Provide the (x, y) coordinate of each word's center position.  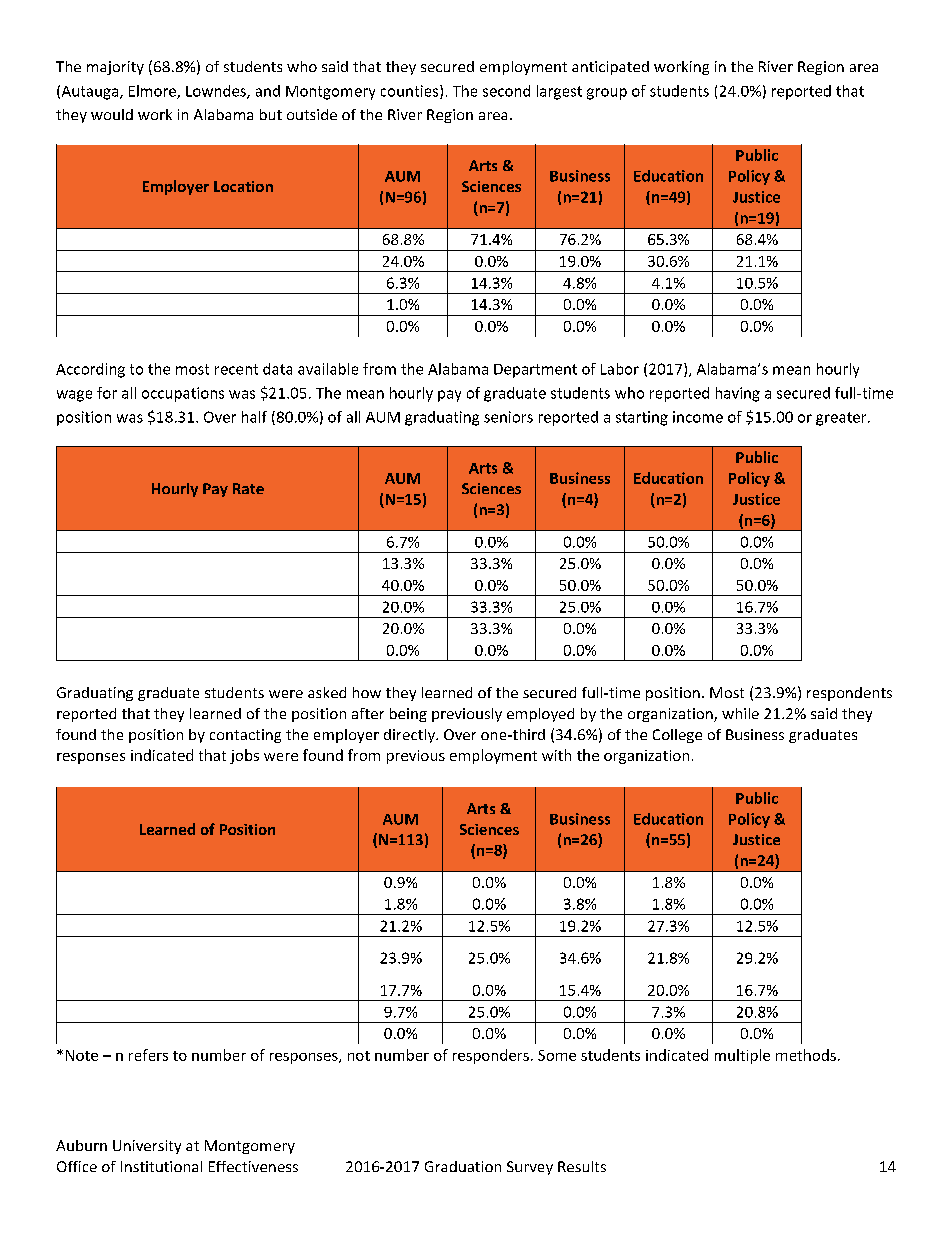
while (740, 713)
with (556, 755)
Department (535, 371)
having (738, 394)
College (677, 736)
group (607, 94)
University (147, 1147)
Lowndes (217, 92)
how (367, 692)
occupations (183, 394)
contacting (245, 736)
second (506, 91)
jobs (244, 756)
